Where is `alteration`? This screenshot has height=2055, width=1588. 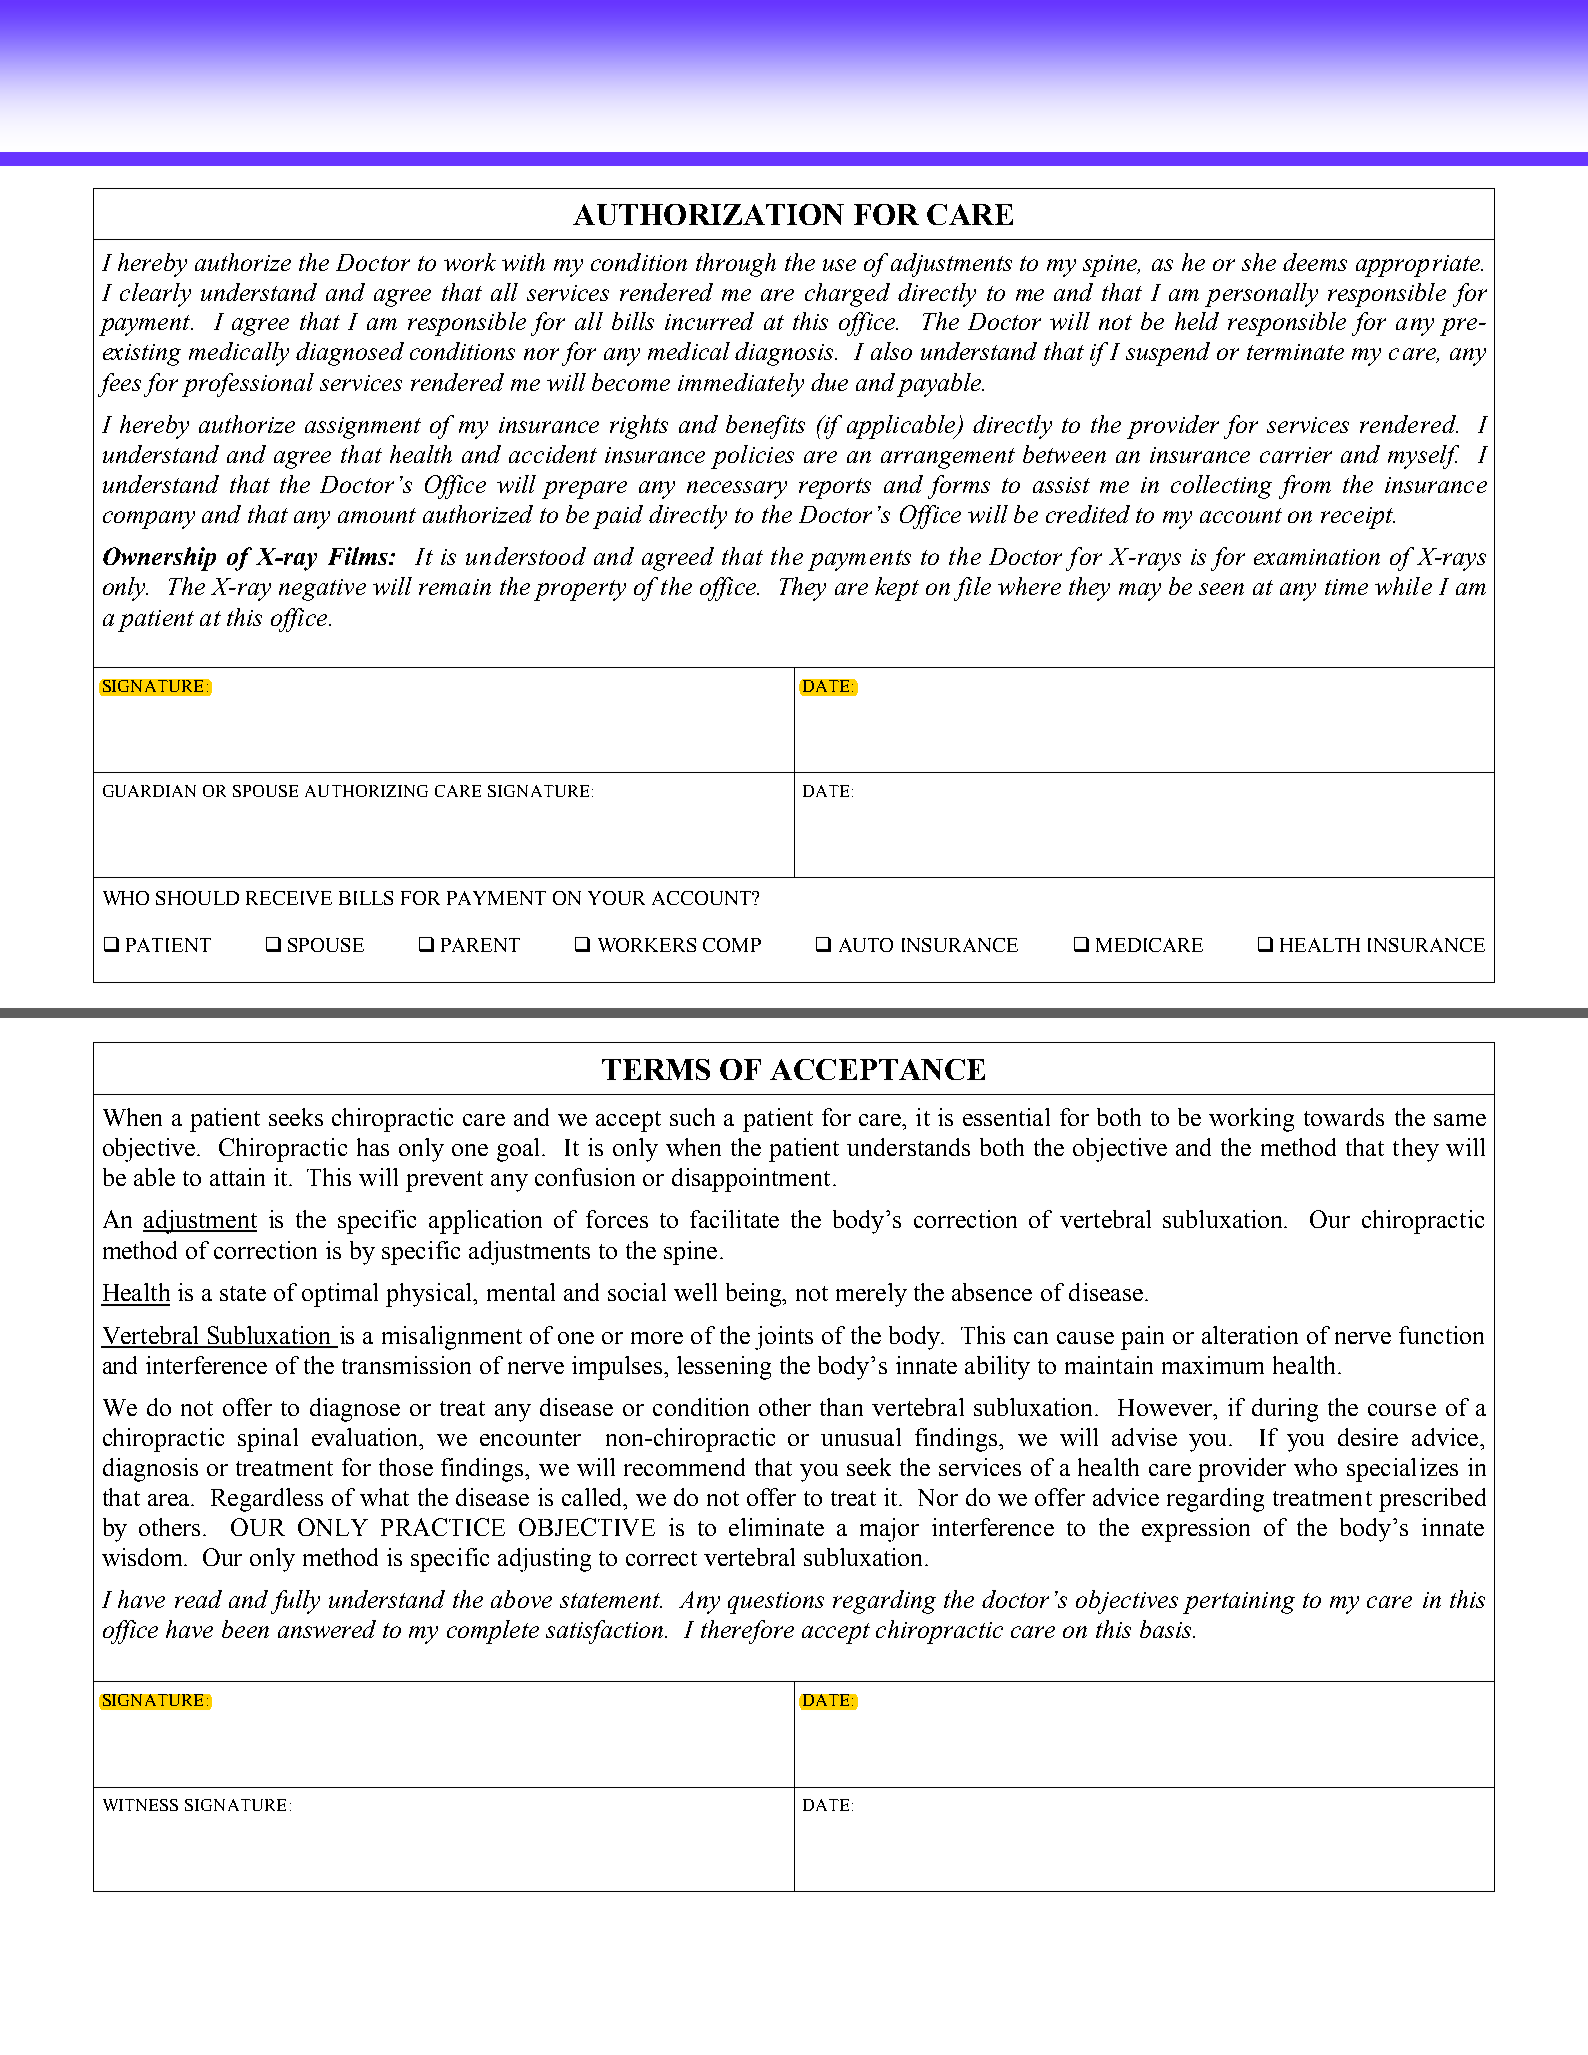 alteration is located at coordinates (1250, 1335).
